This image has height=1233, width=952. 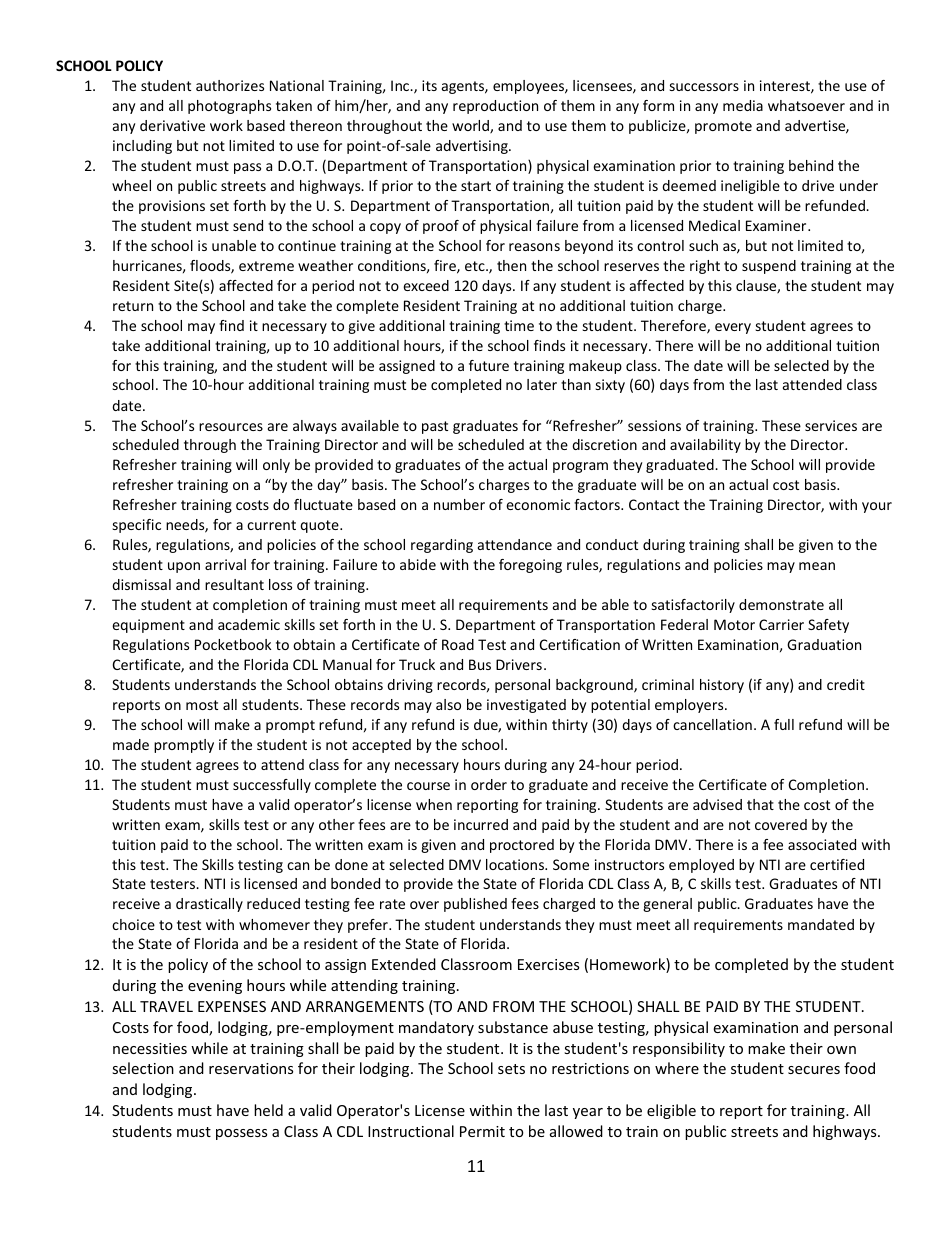 I want to click on resources, so click(x=231, y=427).
